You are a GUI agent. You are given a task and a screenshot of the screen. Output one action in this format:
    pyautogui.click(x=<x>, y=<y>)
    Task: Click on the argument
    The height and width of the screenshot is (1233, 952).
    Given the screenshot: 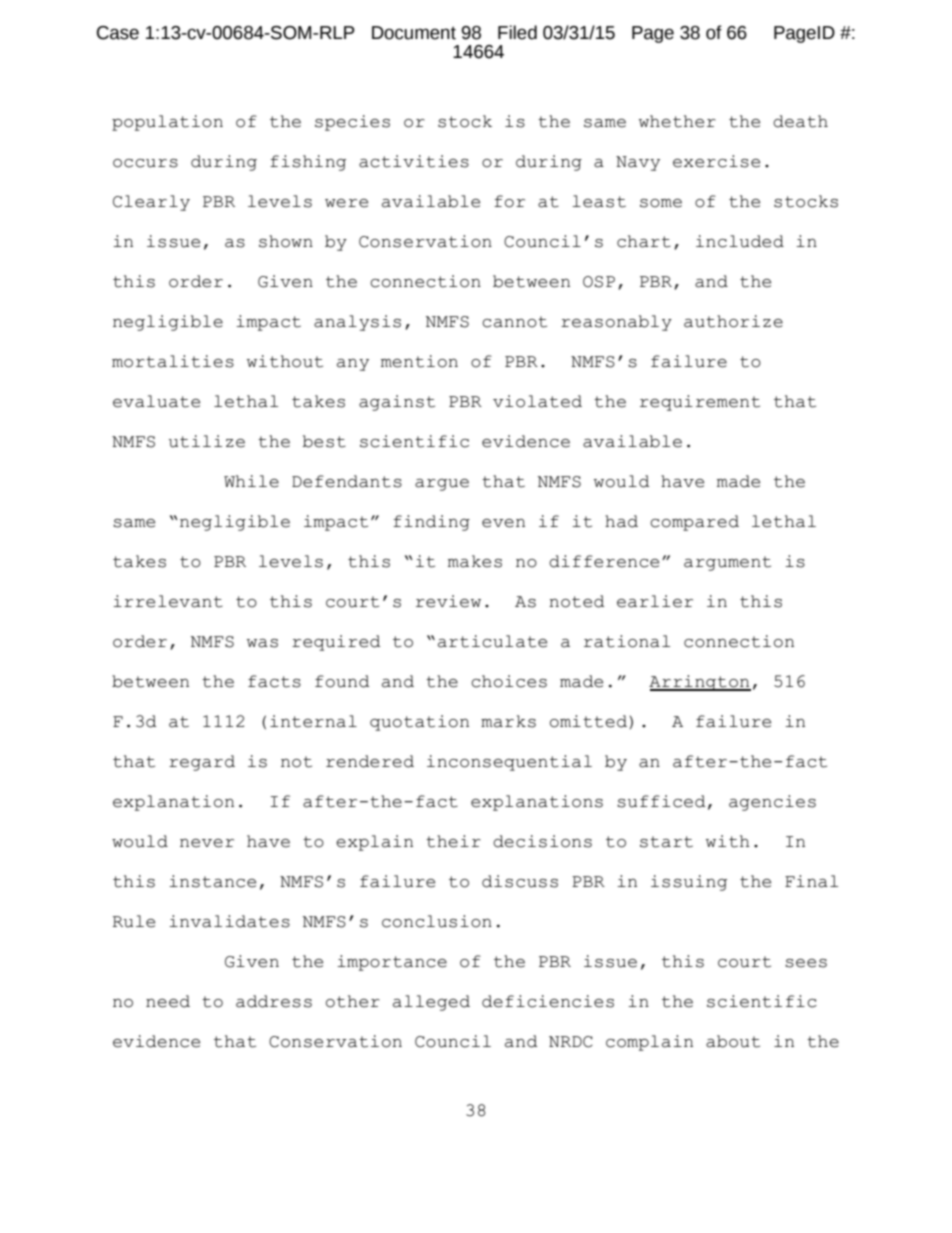 What is the action you would take?
    pyautogui.click(x=727, y=563)
